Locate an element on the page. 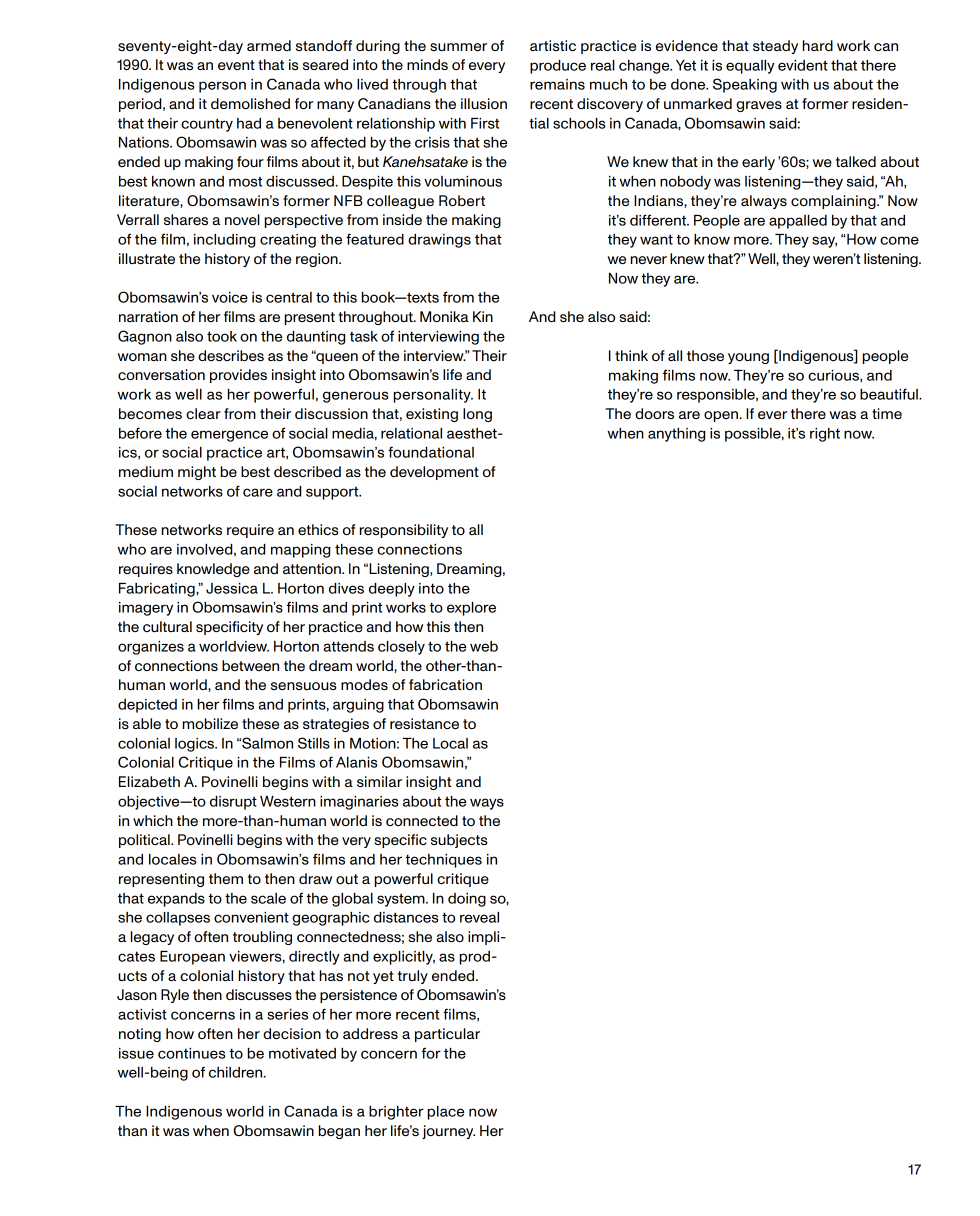  evident is located at coordinates (803, 65).
